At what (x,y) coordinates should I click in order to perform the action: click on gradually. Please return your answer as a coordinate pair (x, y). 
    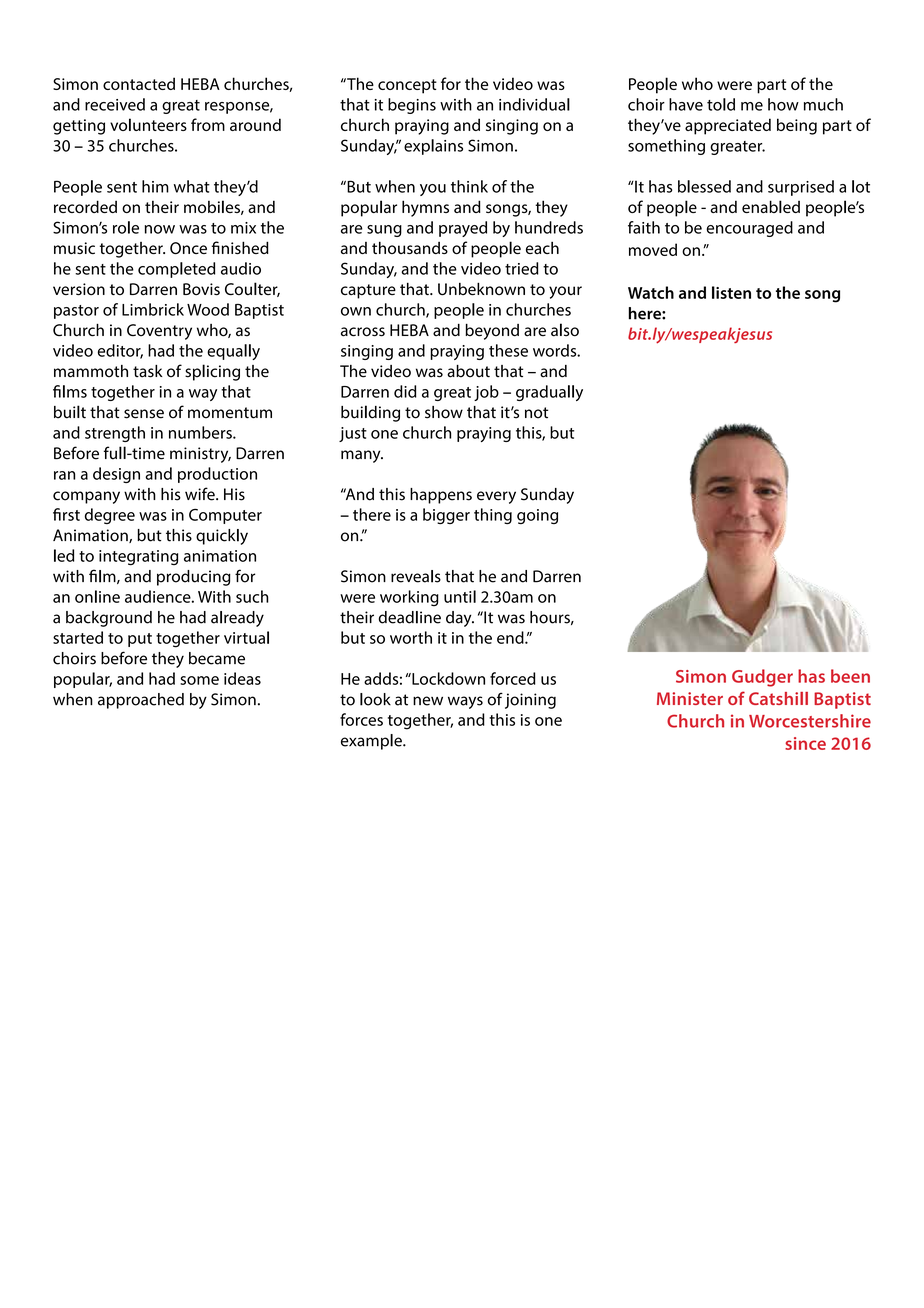
    Looking at the image, I should click on (549, 393).
